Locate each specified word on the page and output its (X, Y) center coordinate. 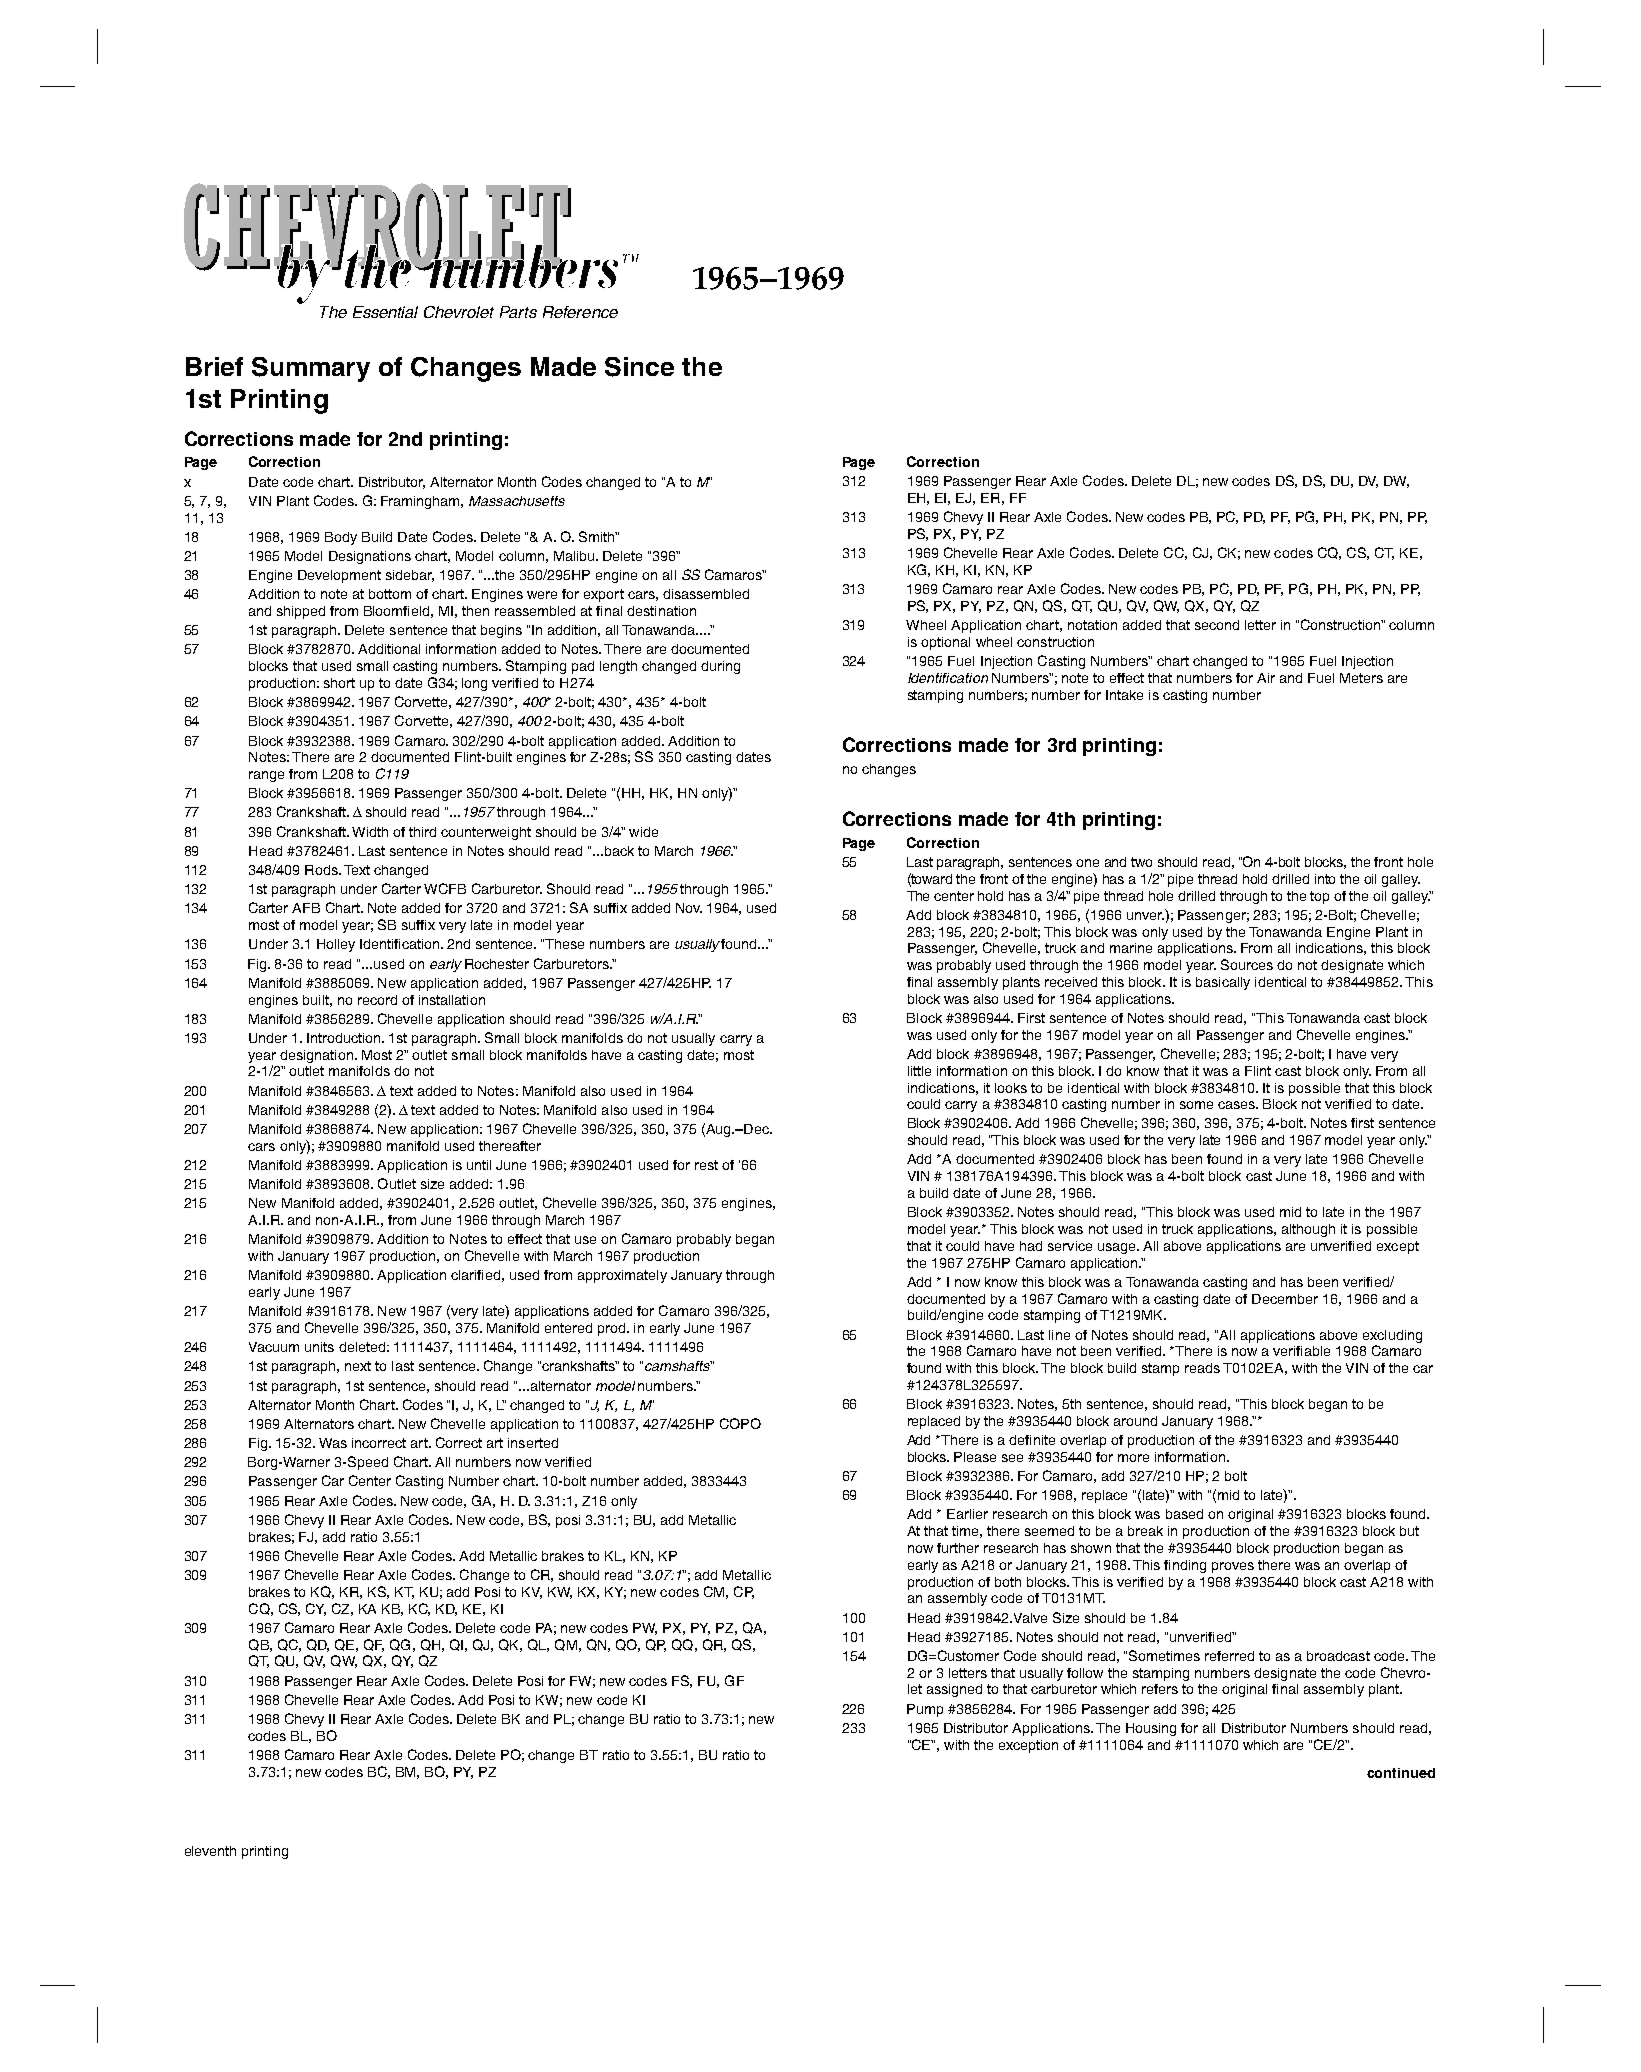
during (720, 667)
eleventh (210, 1851)
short (339, 683)
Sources (1247, 964)
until (479, 1165)
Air (1266, 678)
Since (639, 367)
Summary (311, 369)
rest (706, 1165)
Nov (689, 908)
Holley (336, 945)
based (1184, 1514)
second (1217, 625)
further (958, 1548)
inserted (533, 1443)
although (1308, 1230)
